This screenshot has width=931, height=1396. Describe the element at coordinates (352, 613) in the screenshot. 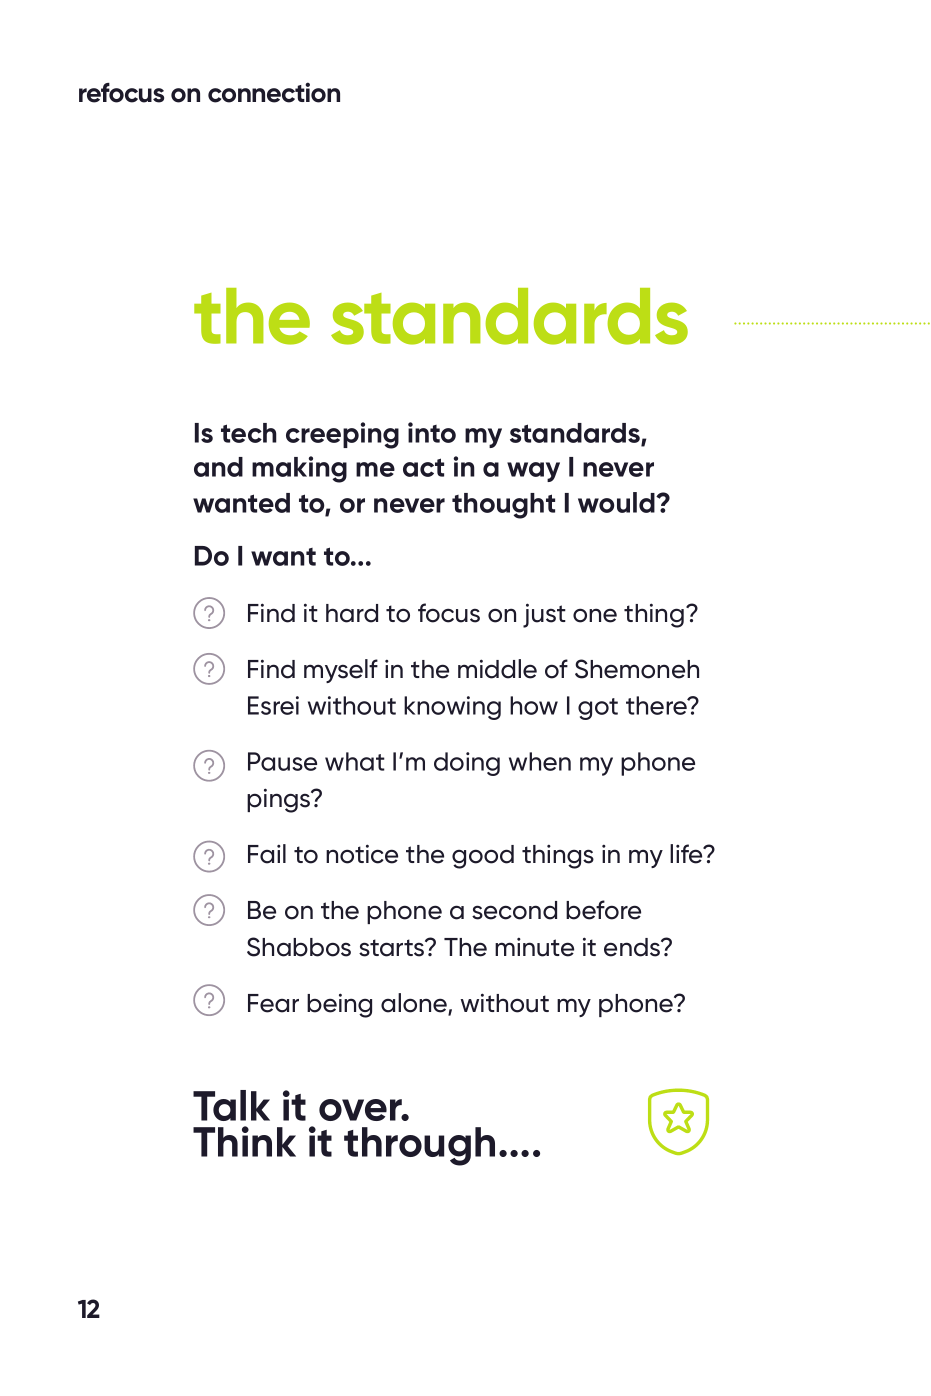

I see `hard` at that location.
